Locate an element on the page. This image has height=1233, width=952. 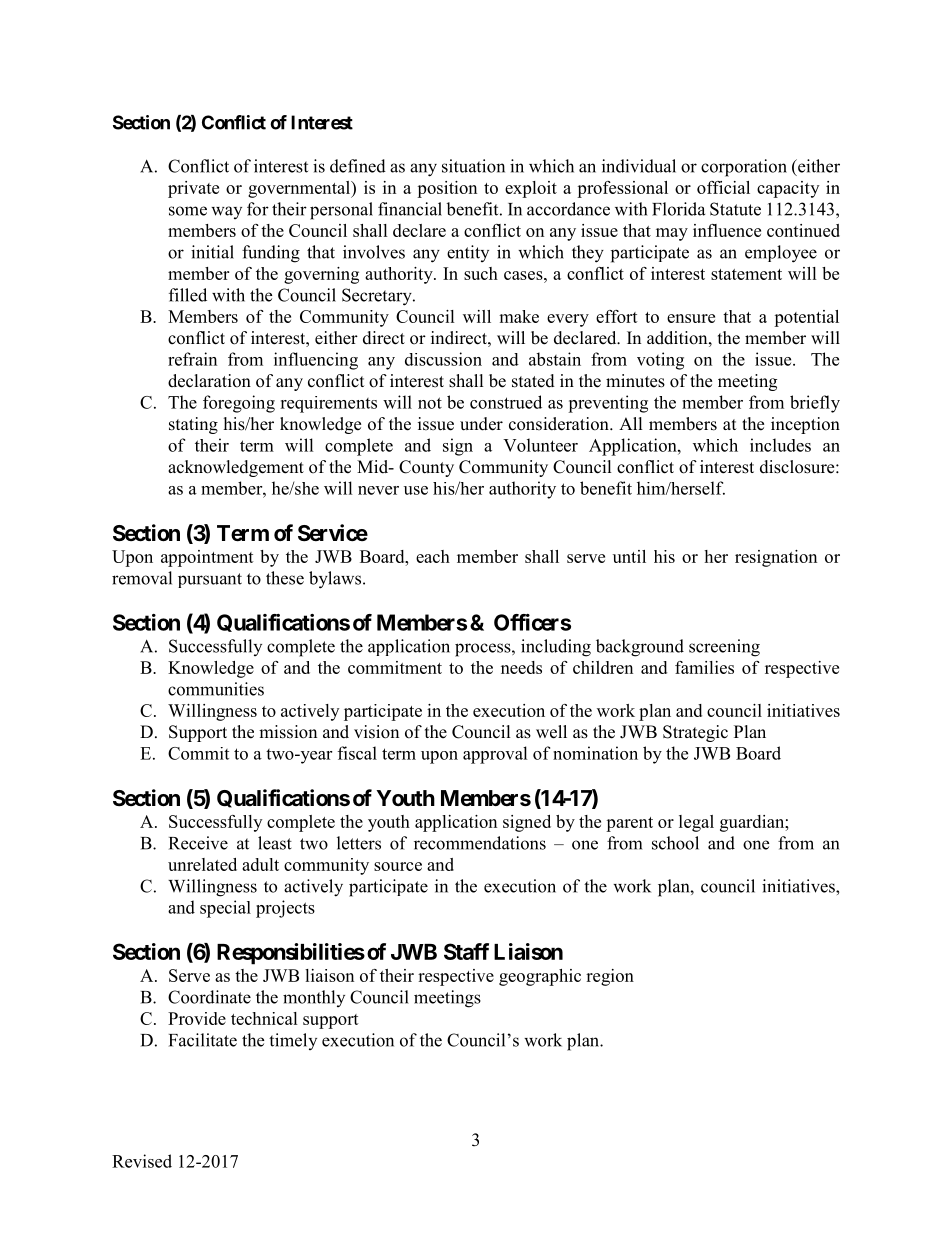
appointment is located at coordinates (207, 558).
